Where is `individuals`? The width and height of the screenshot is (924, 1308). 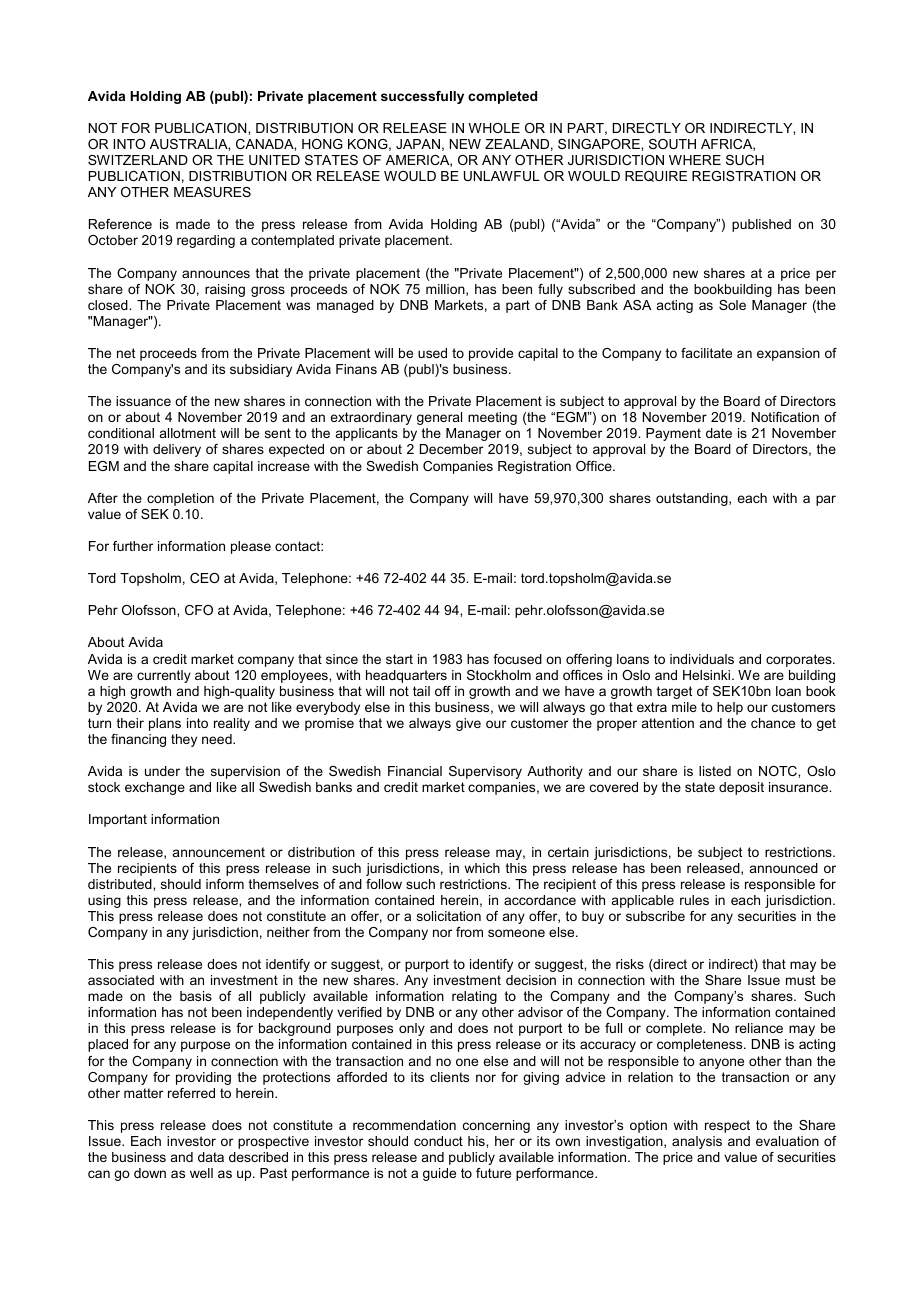
individuals is located at coordinates (702, 659).
